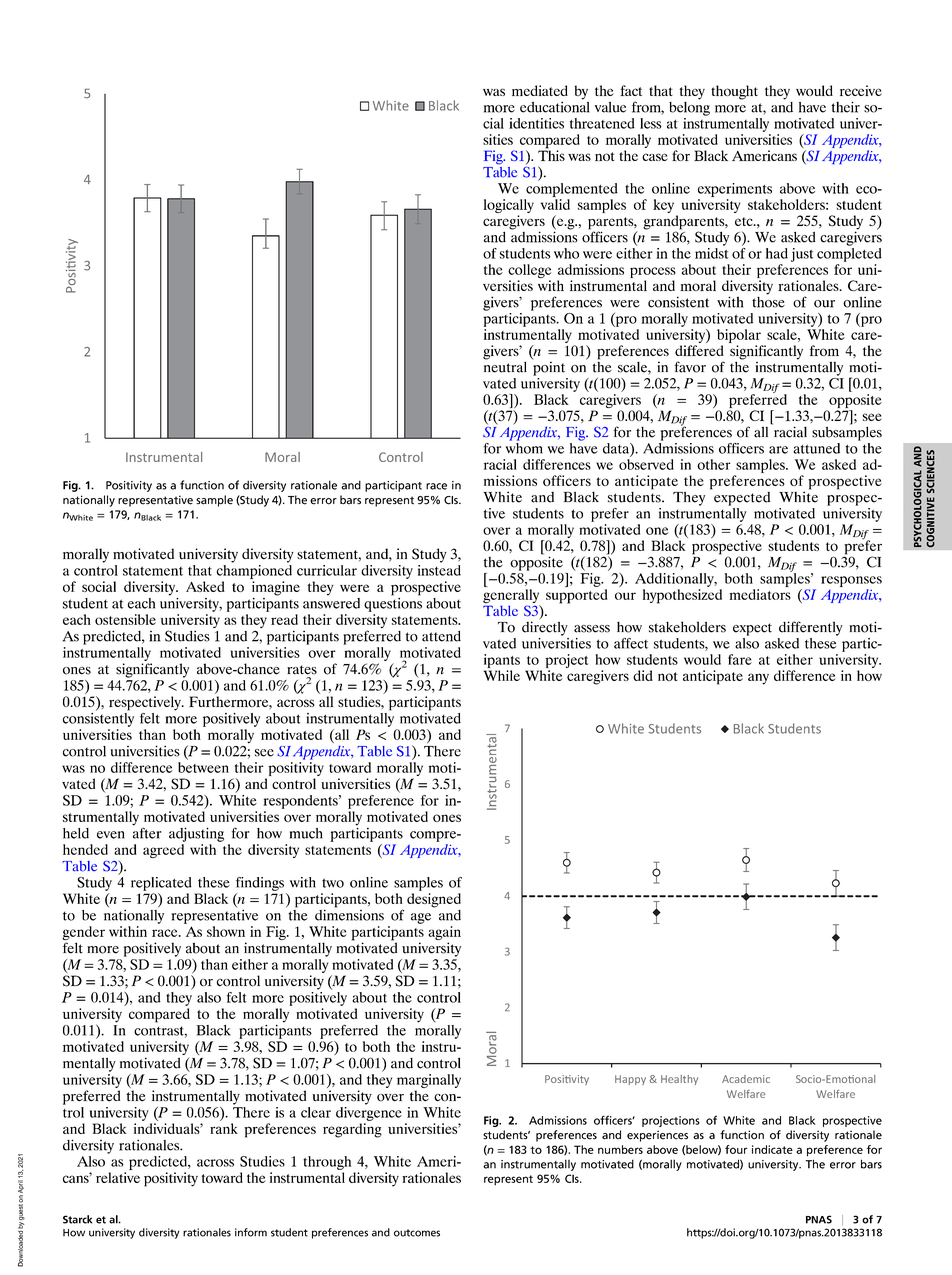 The height and width of the screenshot is (1275, 952). What do you see at coordinates (551, 154) in the screenshot?
I see `This` at bounding box center [551, 154].
